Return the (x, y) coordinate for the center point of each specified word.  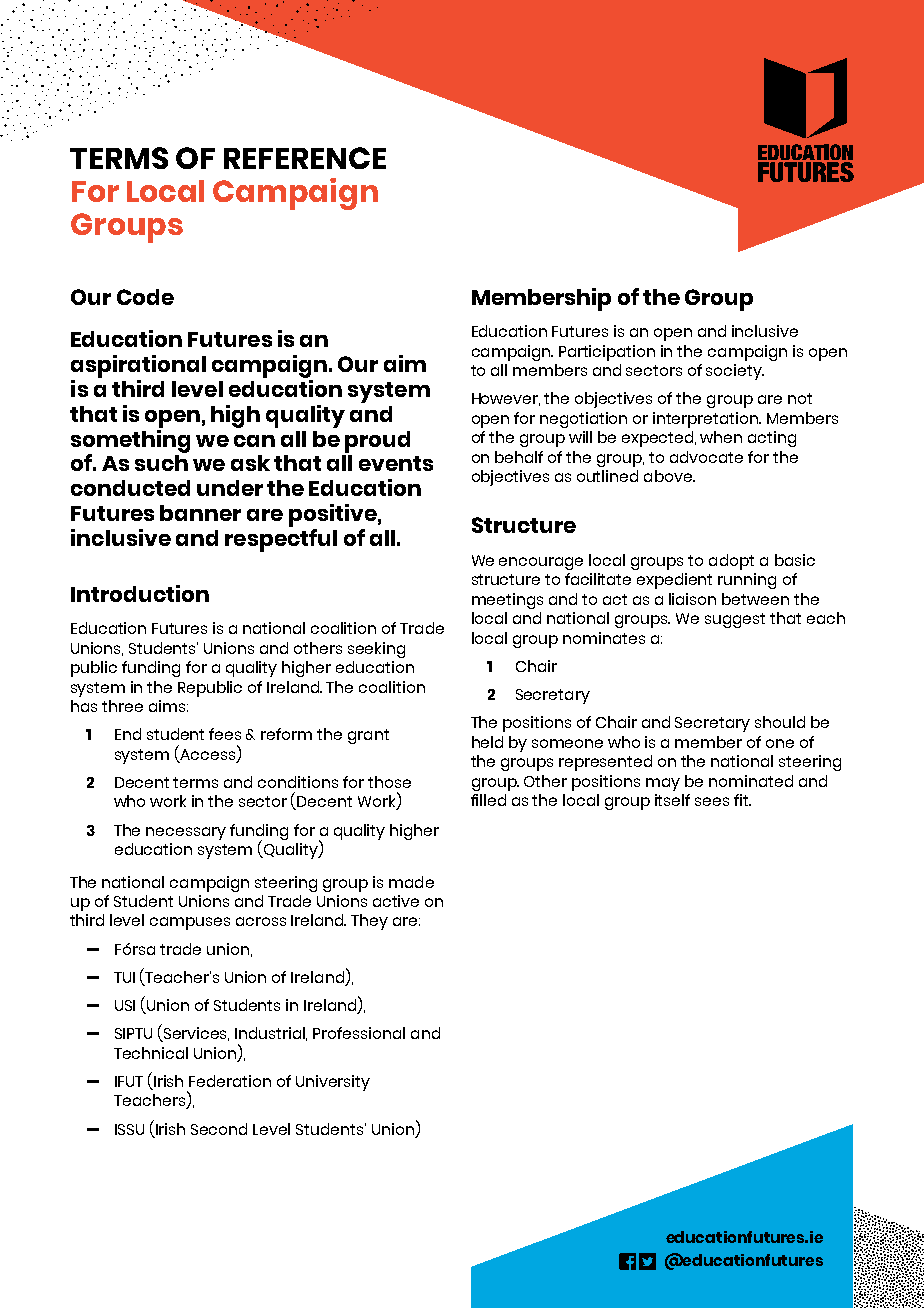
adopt (731, 562)
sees (712, 801)
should (780, 722)
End (128, 734)
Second (219, 1129)
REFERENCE (305, 158)
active (396, 901)
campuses (190, 923)
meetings (507, 601)
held (487, 742)
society (735, 372)
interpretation (707, 420)
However (506, 399)
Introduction (140, 593)
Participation (607, 353)
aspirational (138, 366)
